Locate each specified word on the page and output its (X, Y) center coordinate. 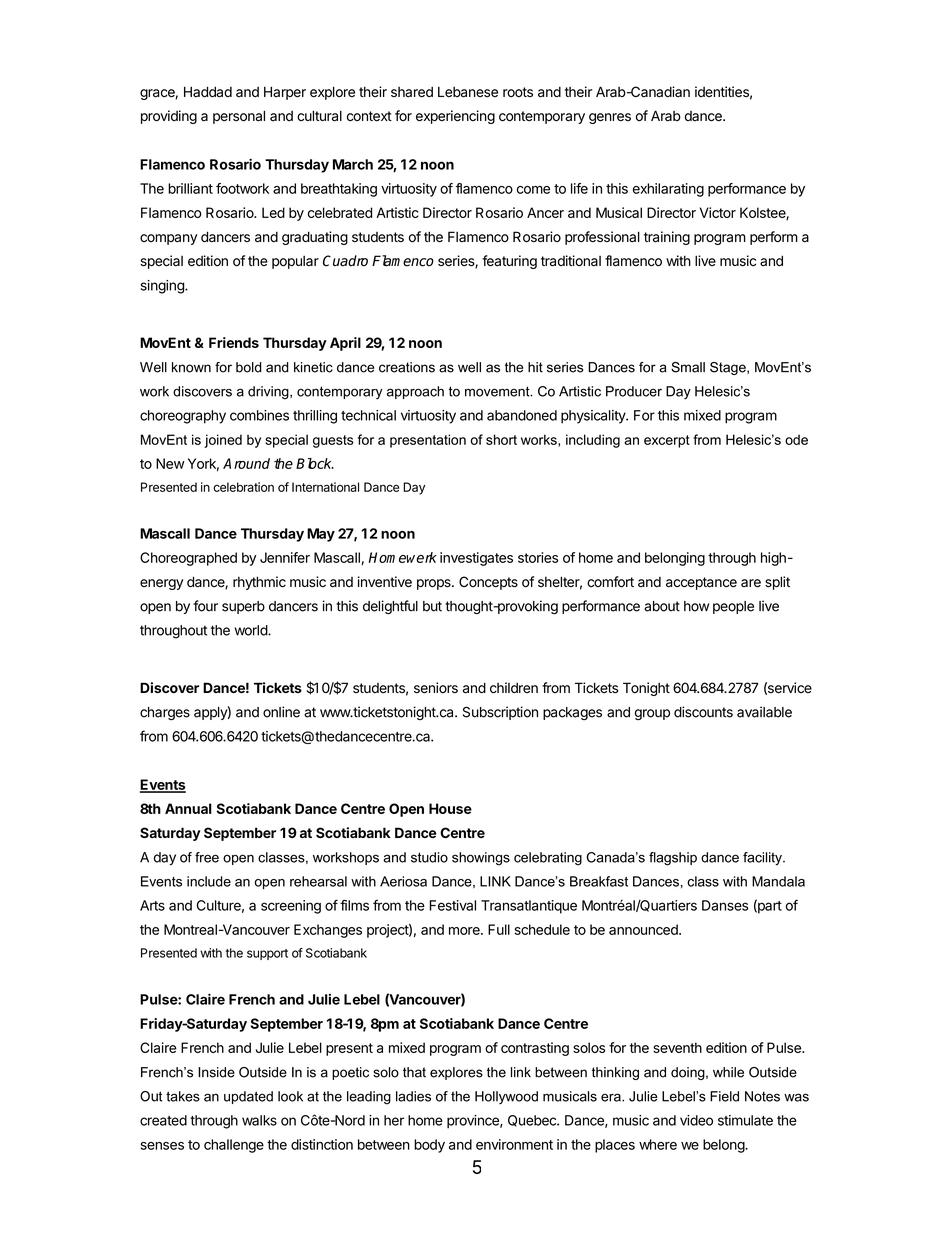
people (733, 607)
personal (239, 117)
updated (248, 1097)
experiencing (455, 117)
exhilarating (668, 190)
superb (243, 607)
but (432, 606)
